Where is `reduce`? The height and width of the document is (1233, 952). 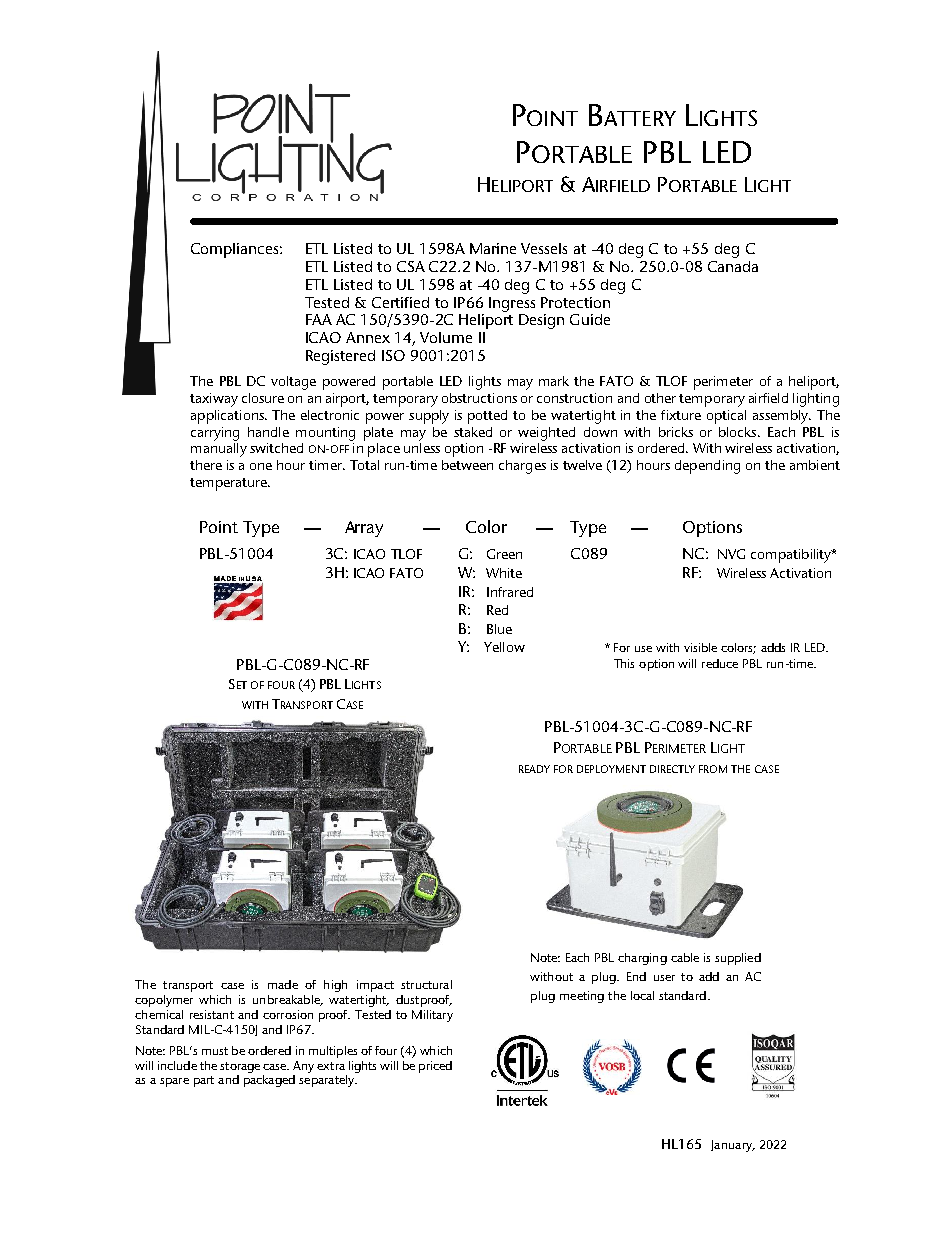
reduce is located at coordinates (720, 663).
